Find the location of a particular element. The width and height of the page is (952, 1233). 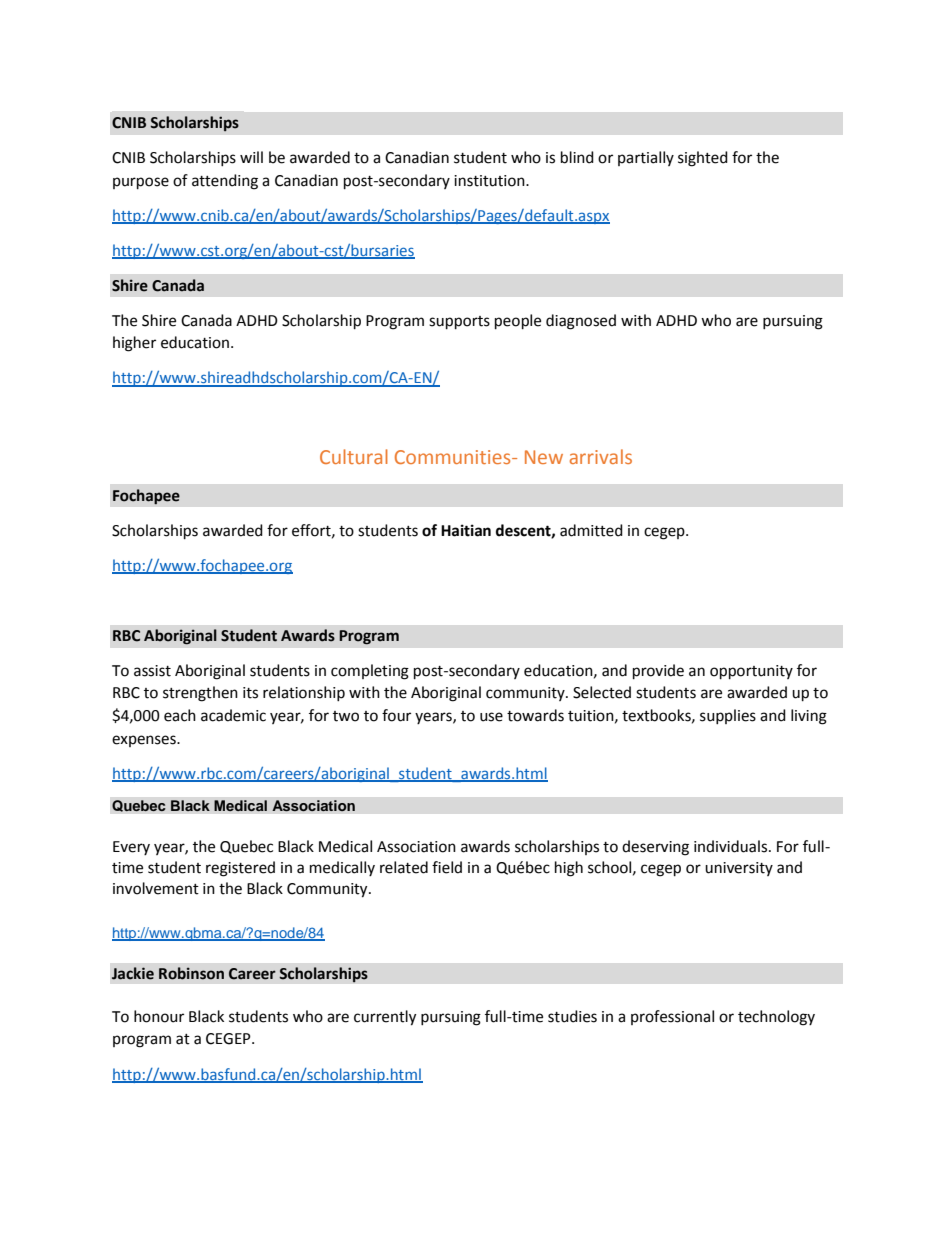

supplies is located at coordinates (728, 716).
